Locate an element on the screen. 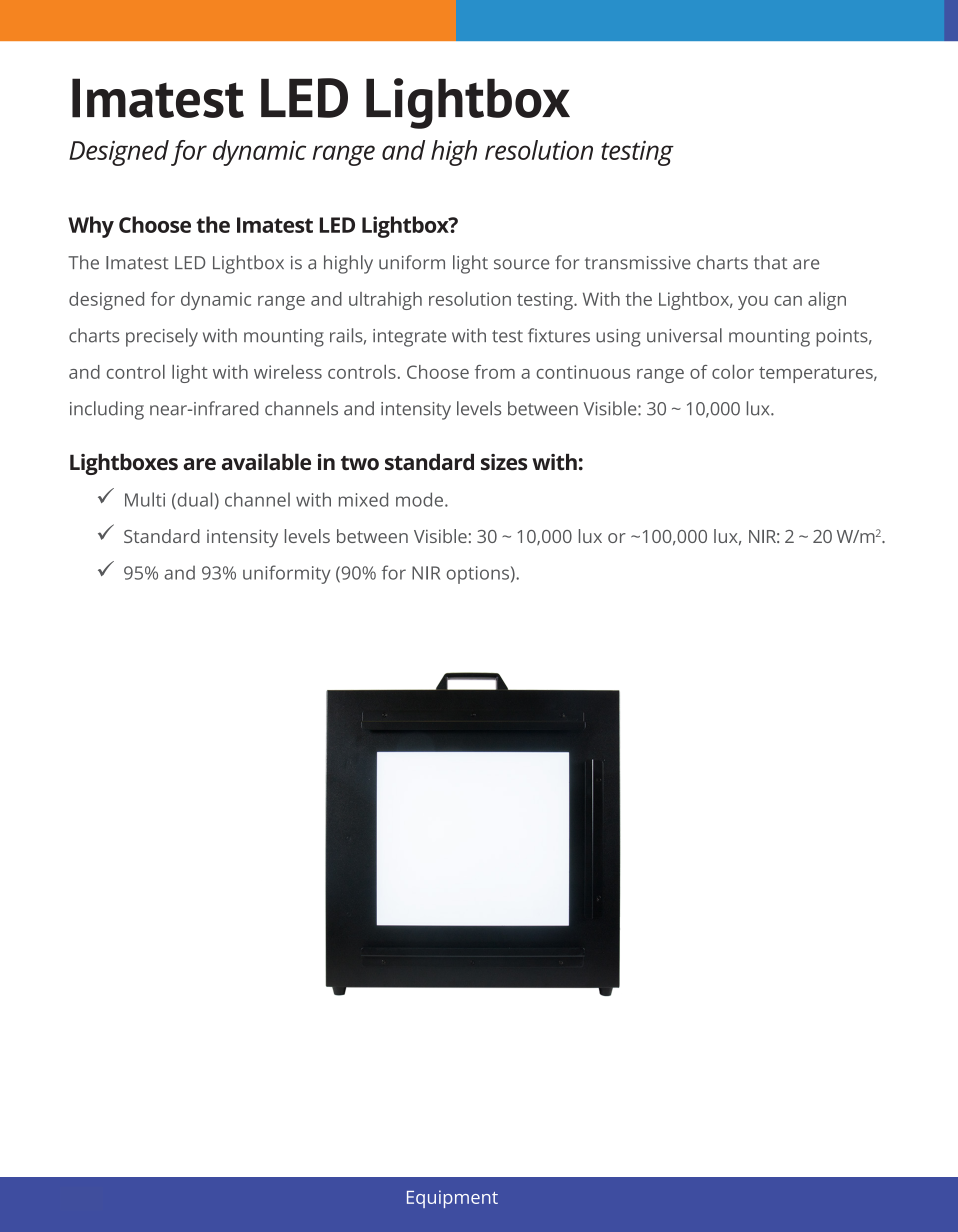  mode is located at coordinates (419, 499).
